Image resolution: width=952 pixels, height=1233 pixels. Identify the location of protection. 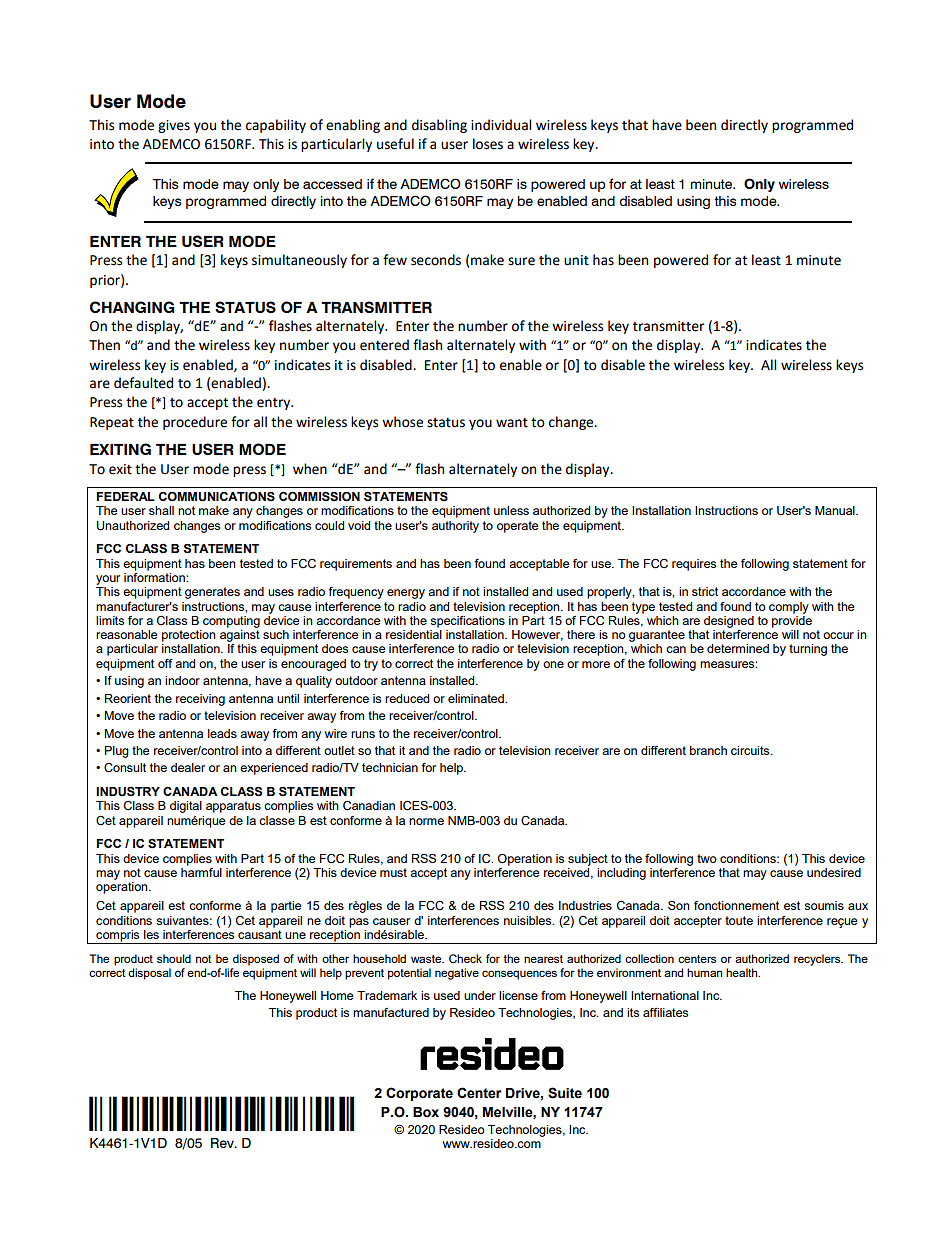
(189, 636).
